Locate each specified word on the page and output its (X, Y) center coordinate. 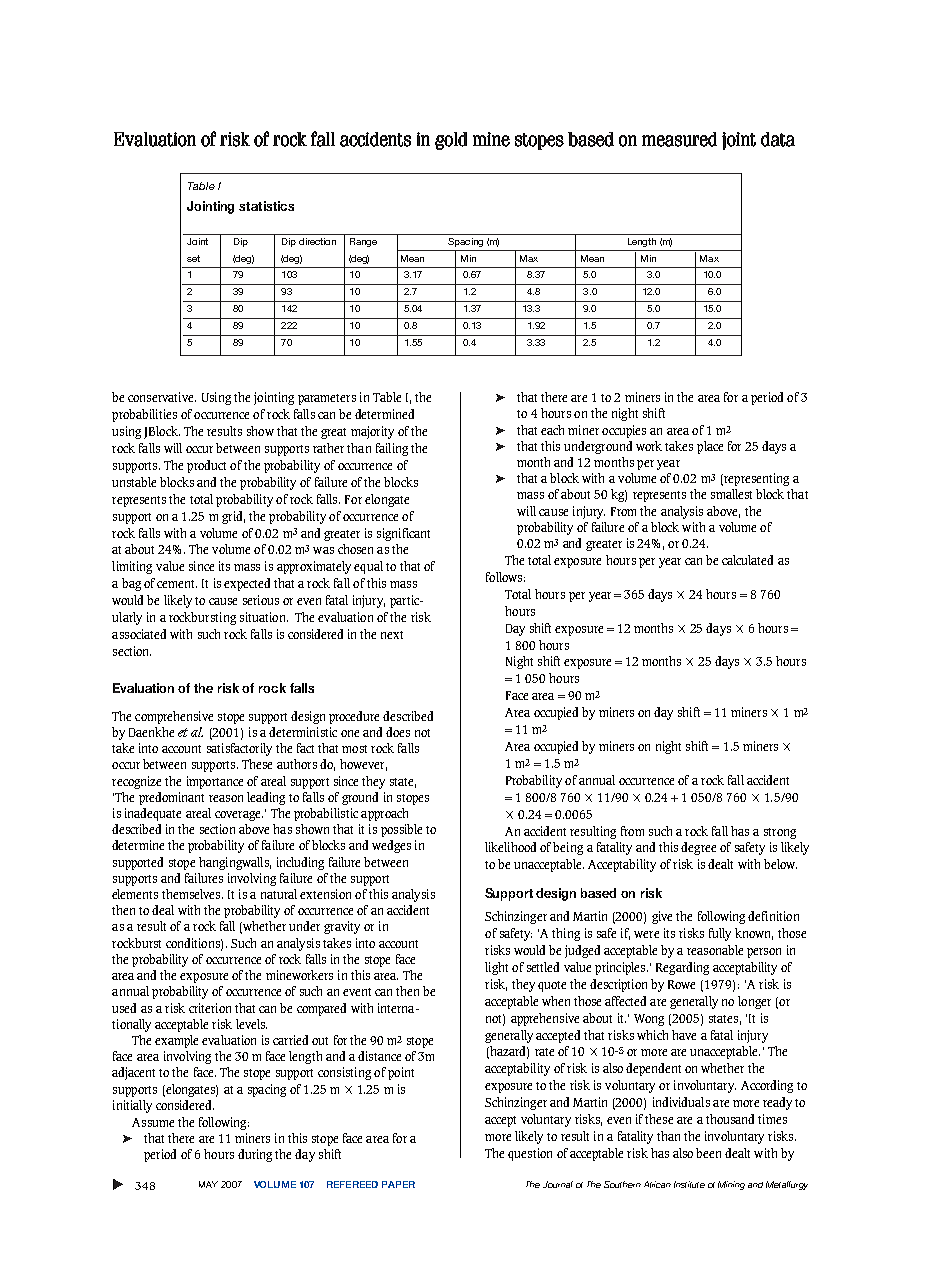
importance (215, 782)
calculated (747, 560)
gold (451, 141)
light (496, 968)
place (710, 447)
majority (372, 432)
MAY (208, 1184)
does (398, 732)
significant (403, 534)
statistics (266, 206)
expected (247, 584)
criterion (210, 1008)
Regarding (682, 968)
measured (679, 139)
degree (698, 848)
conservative (162, 397)
